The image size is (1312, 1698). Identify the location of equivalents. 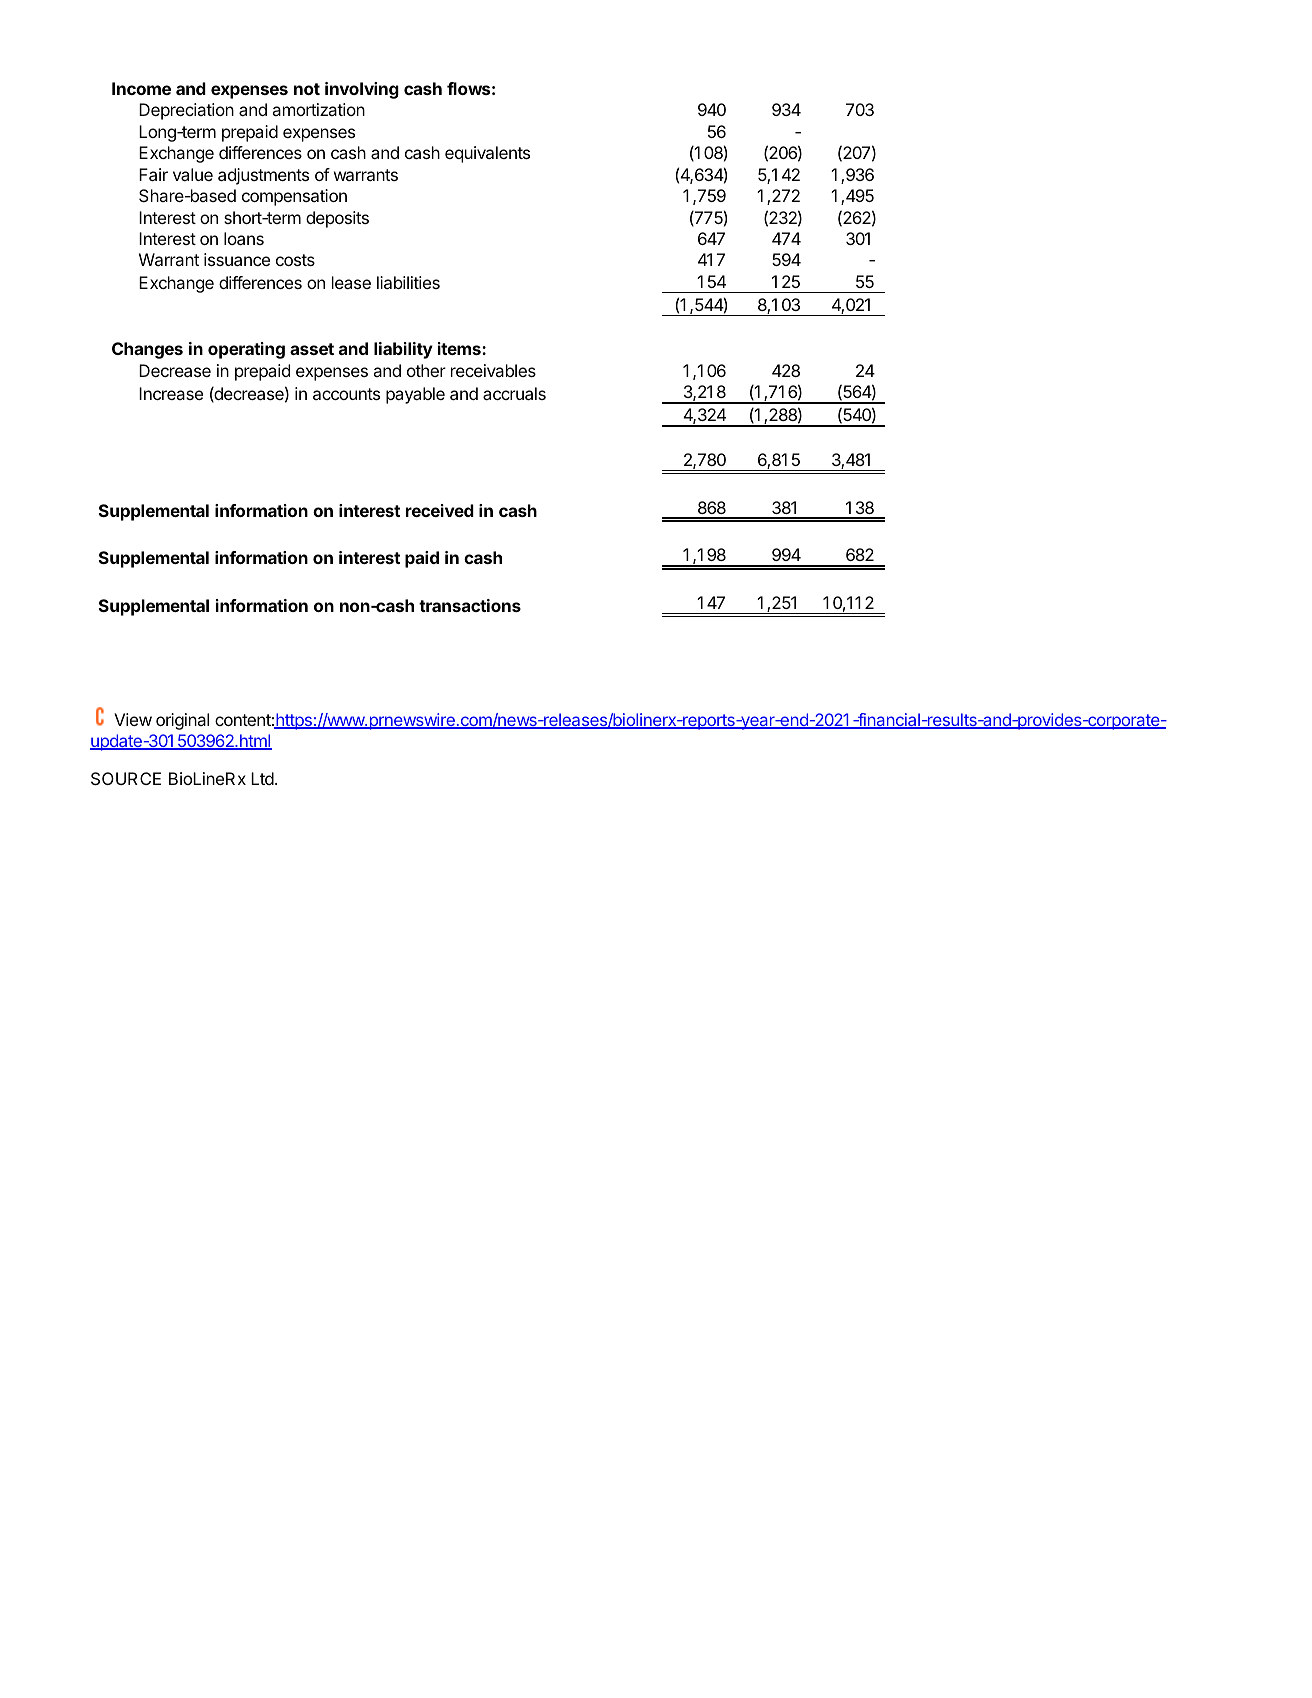
(487, 154).
